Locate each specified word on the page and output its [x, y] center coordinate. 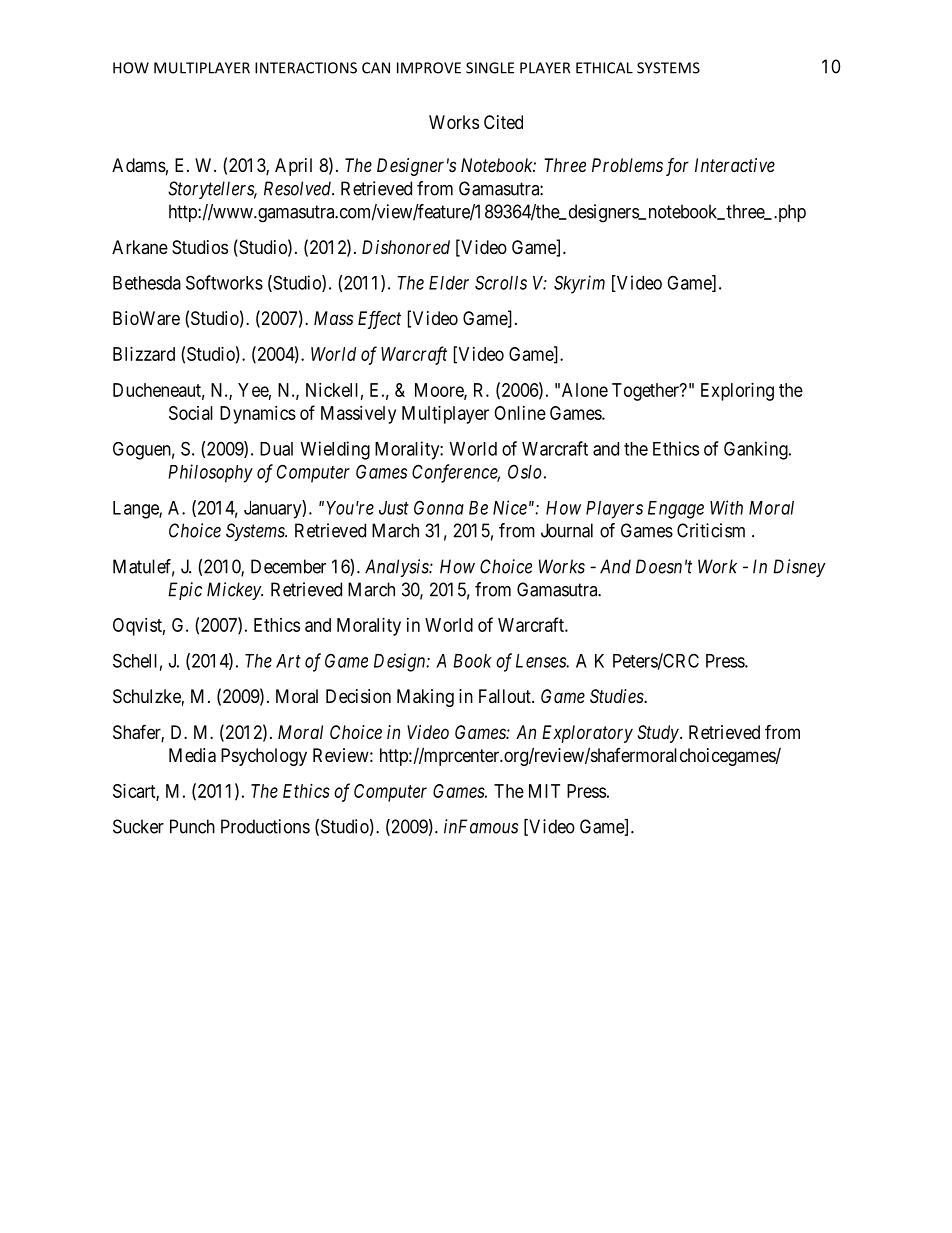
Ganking [757, 450]
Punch [192, 826]
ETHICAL [604, 68]
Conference [456, 473]
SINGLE [490, 68]
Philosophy [210, 473]
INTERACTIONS [306, 68]
